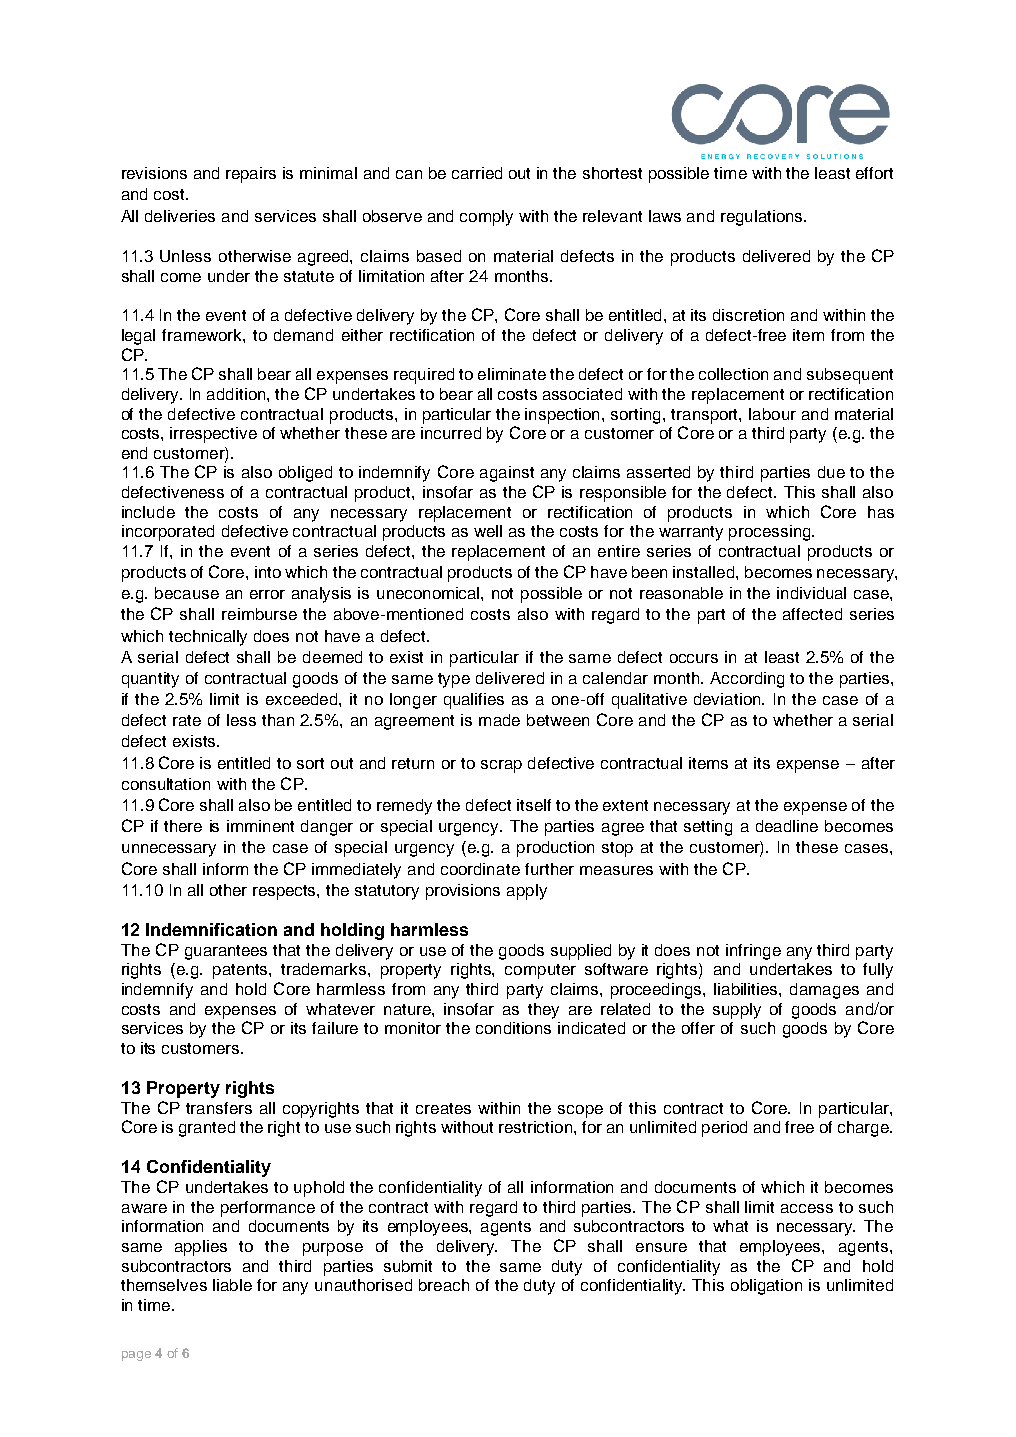  What do you see at coordinates (787, 826) in the page?
I see `deadline` at bounding box center [787, 826].
